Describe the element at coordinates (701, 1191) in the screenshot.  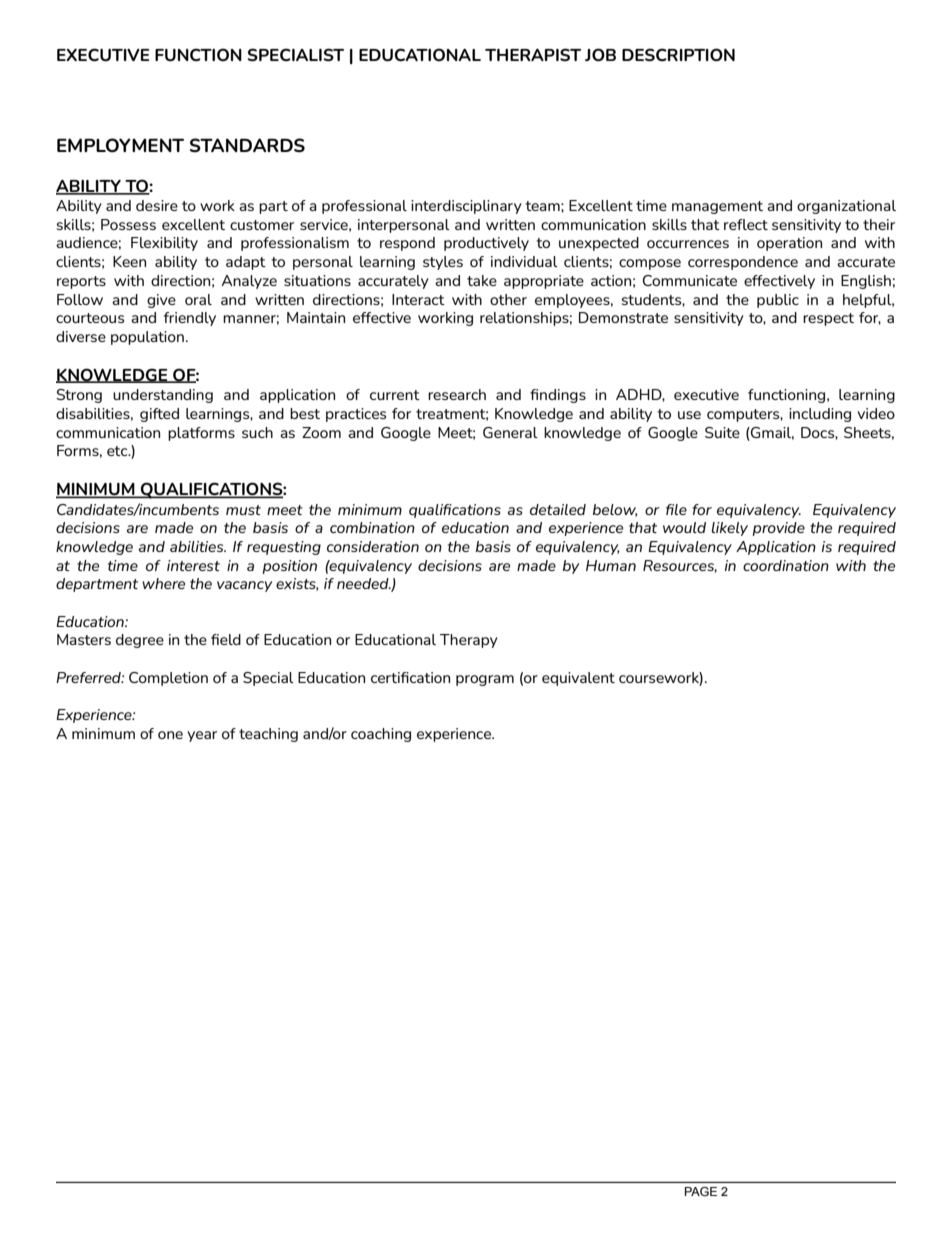
I see `PAGE` at that location.
